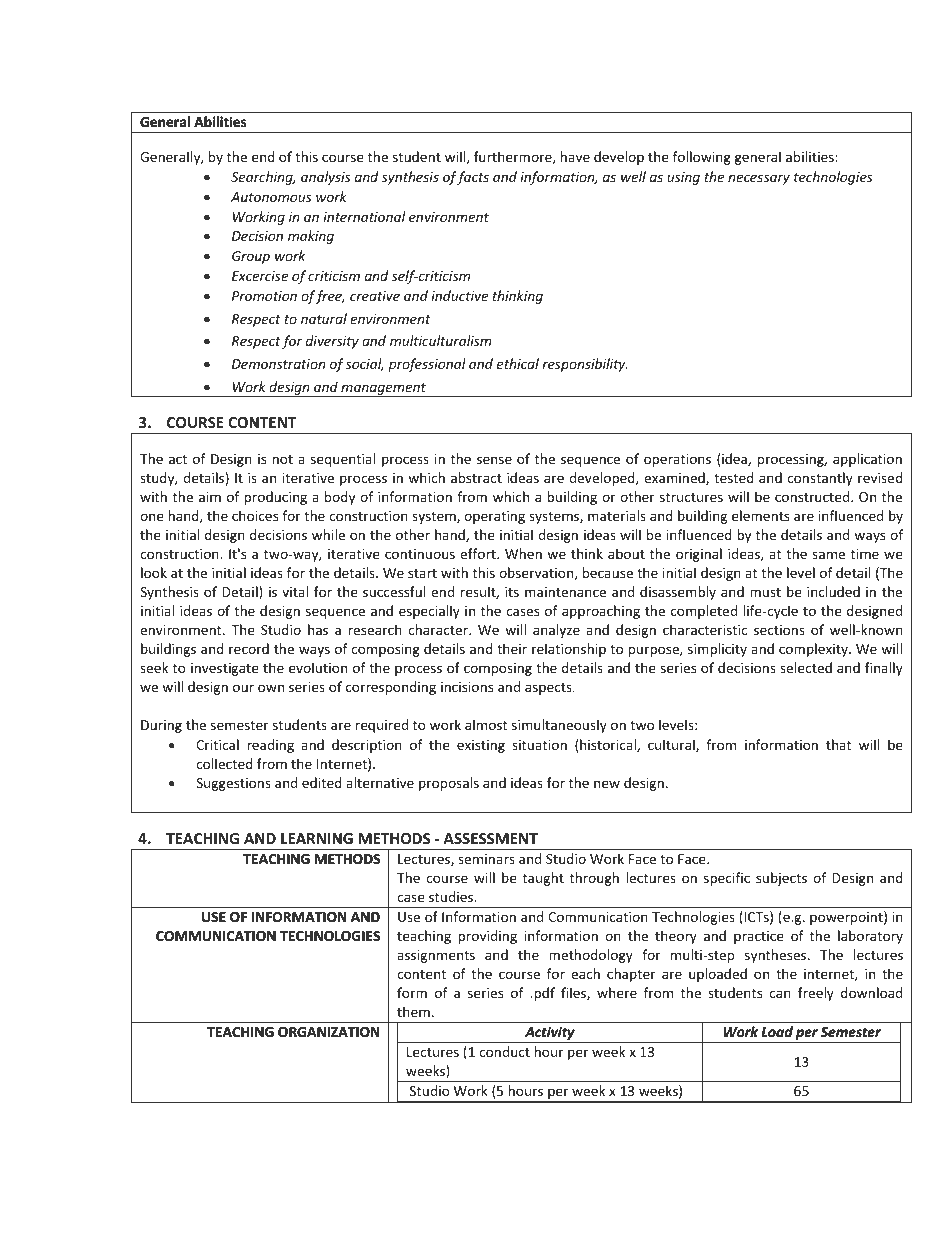 This screenshot has height=1233, width=952. What do you see at coordinates (473, 178) in the screenshot?
I see `facts` at bounding box center [473, 178].
